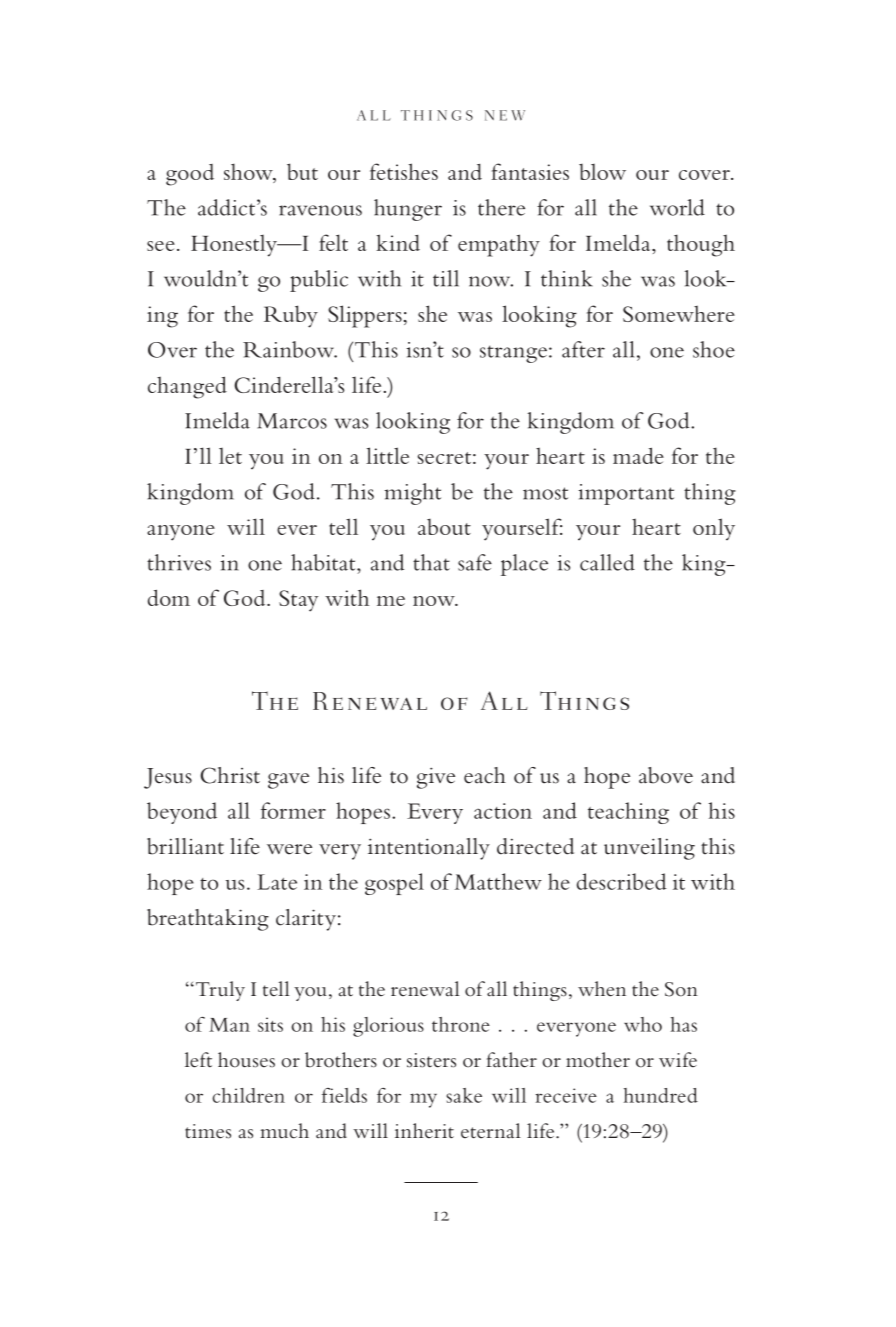 This screenshot has height=1327, width=896. I want to click on let, so click(230, 456).
